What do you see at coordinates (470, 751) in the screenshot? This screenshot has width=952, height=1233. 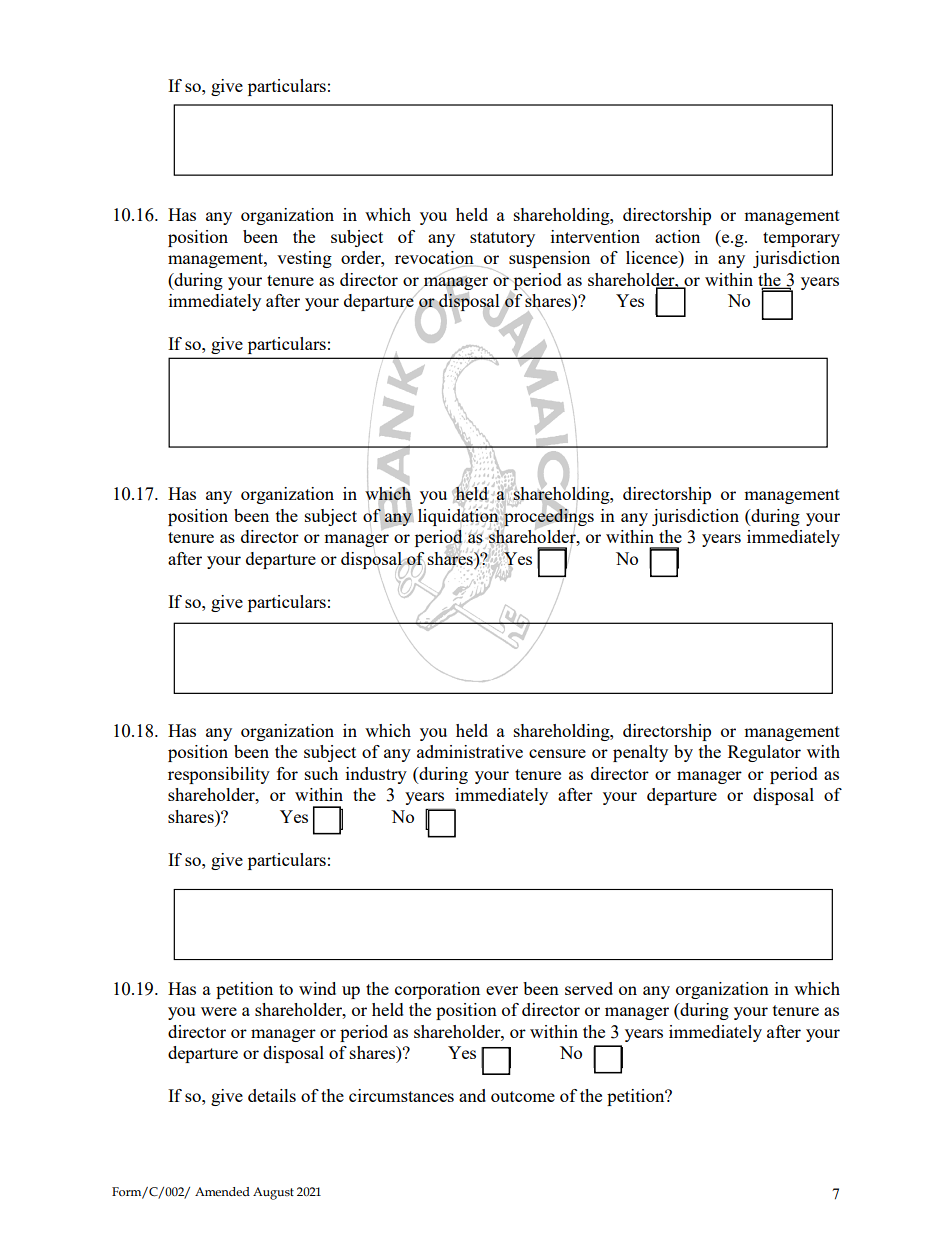 I see `administrative` at bounding box center [470, 751].
